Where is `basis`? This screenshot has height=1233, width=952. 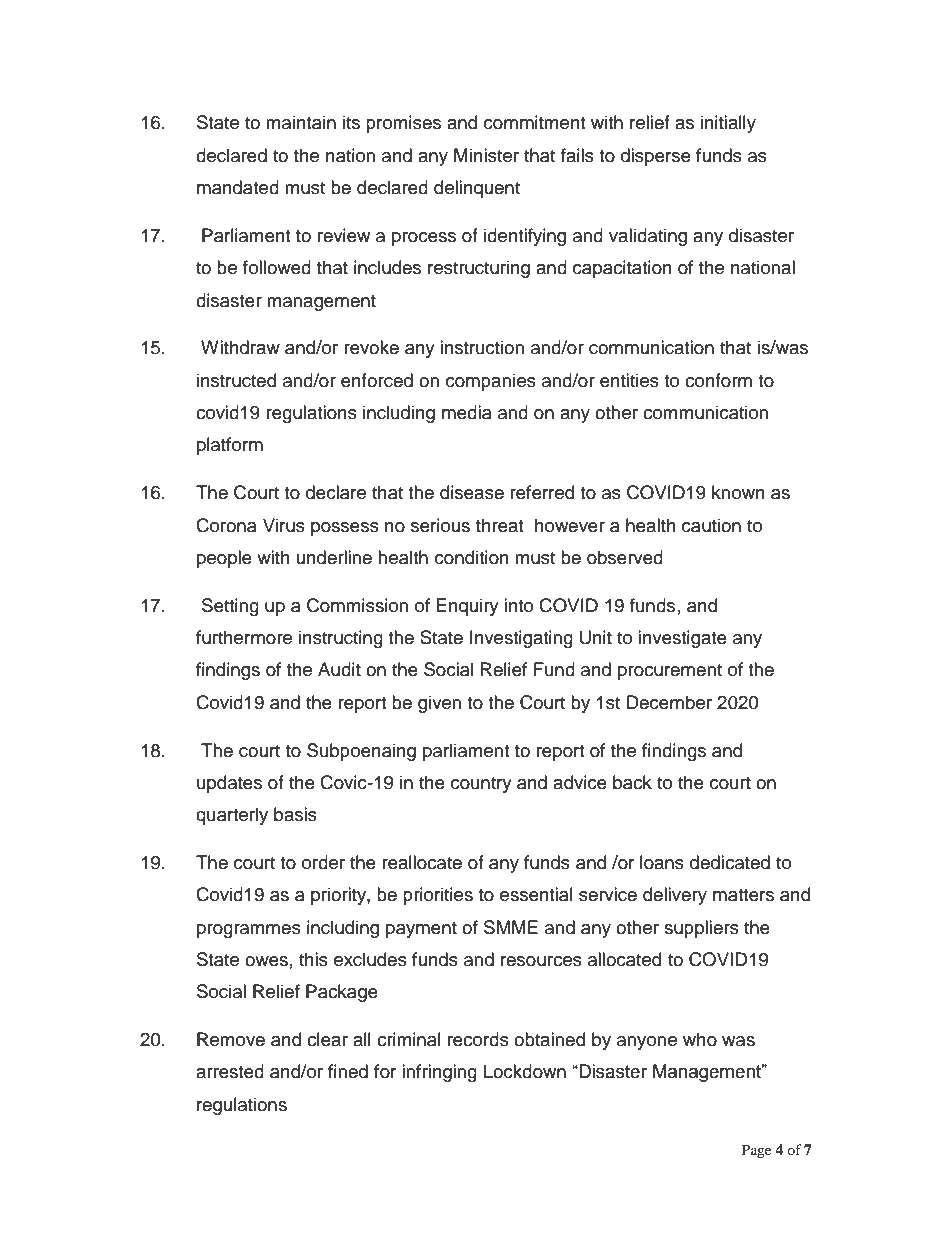 basis is located at coordinates (295, 814).
